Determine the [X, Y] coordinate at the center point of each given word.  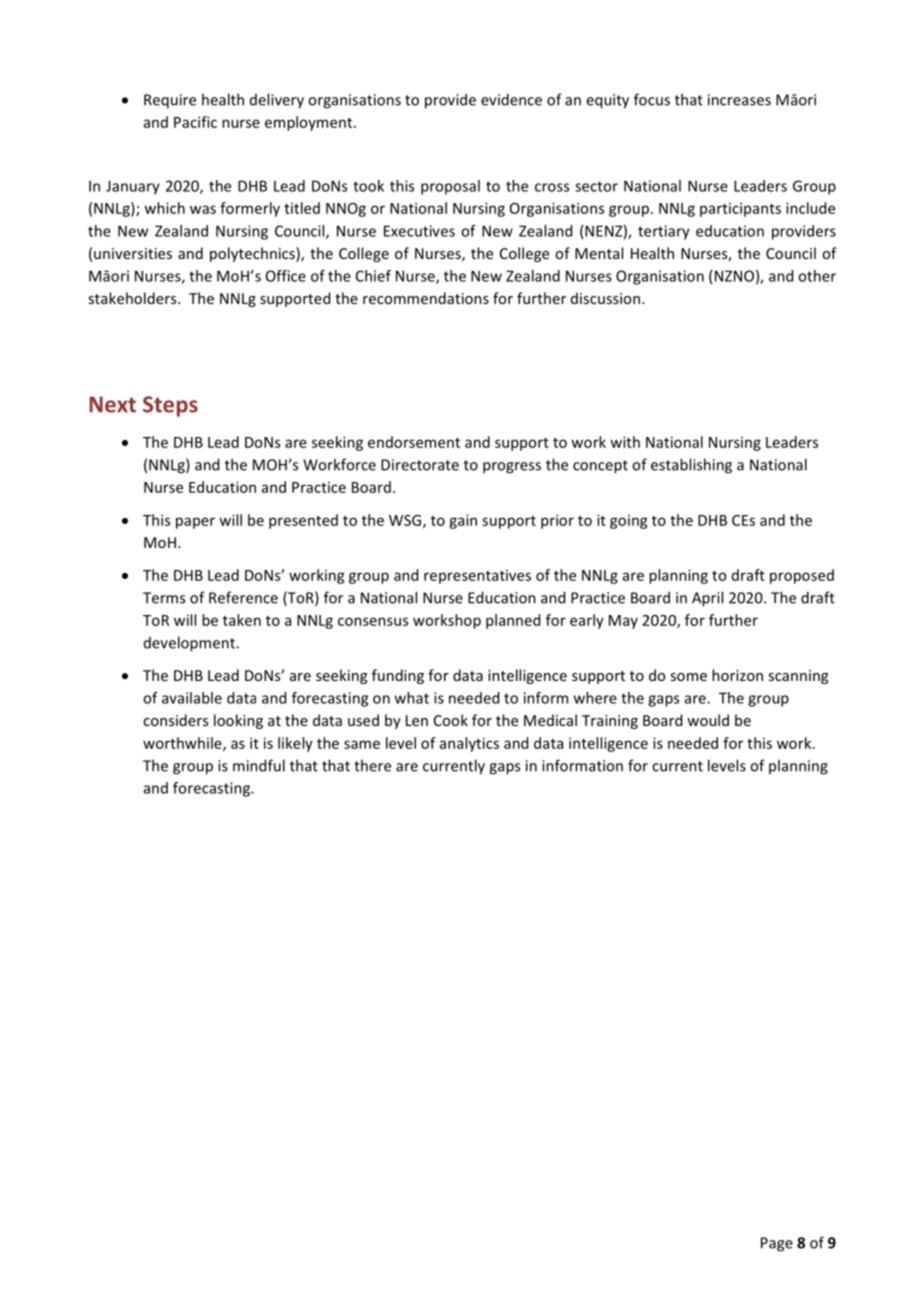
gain [463, 521]
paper [195, 523]
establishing [691, 466]
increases [739, 100]
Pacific [195, 122]
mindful [259, 765]
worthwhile [183, 744]
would [708, 720]
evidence [511, 99]
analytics [469, 744]
